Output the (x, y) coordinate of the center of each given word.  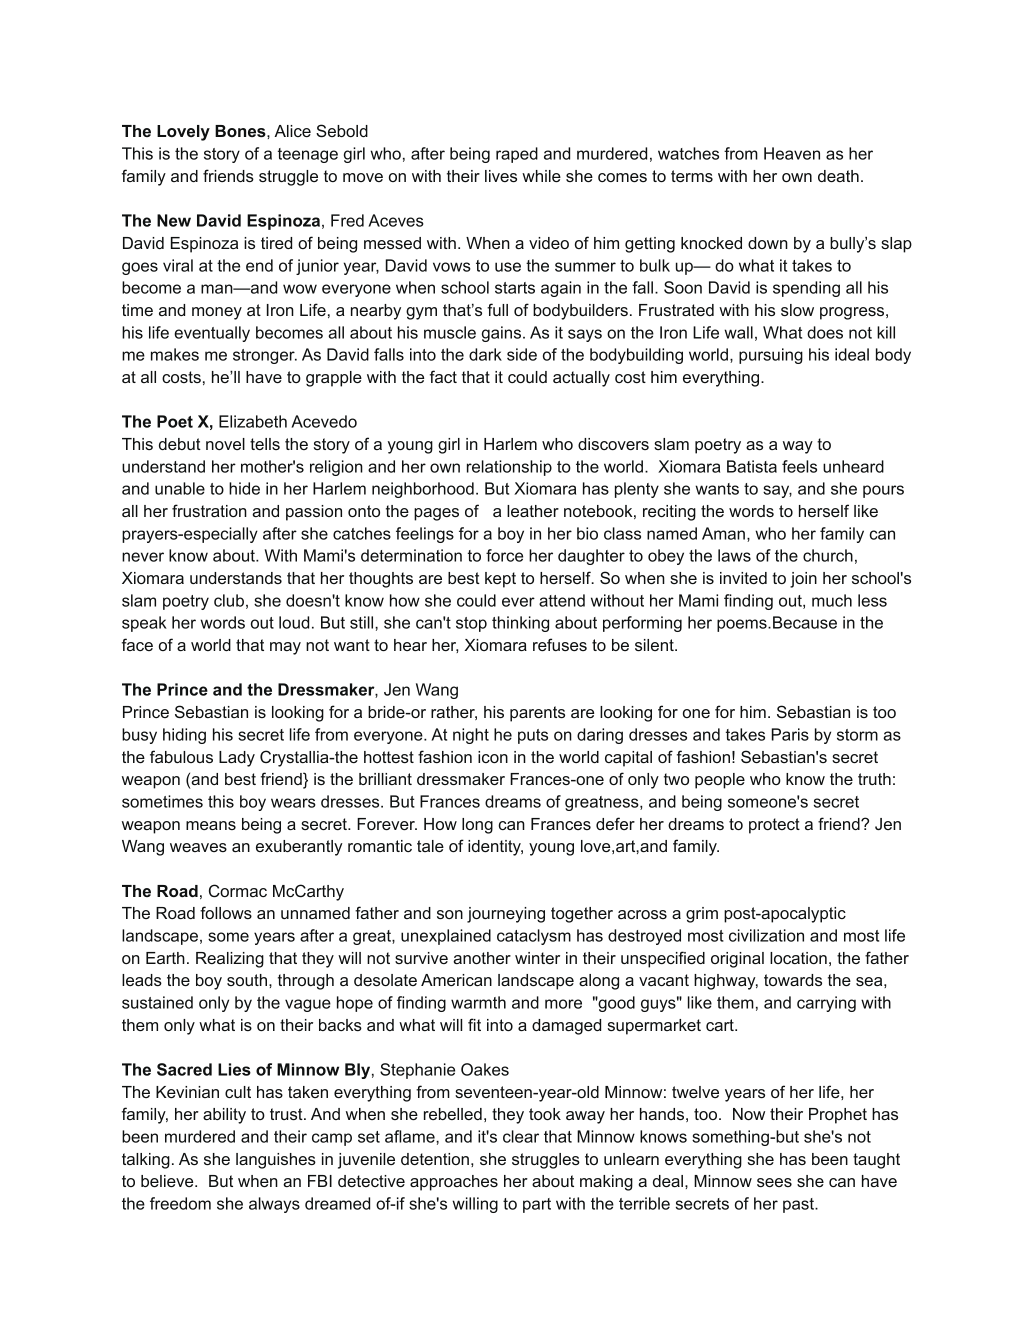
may (285, 648)
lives (501, 176)
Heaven (792, 153)
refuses (560, 644)
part (537, 1205)
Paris (790, 734)
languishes (276, 1161)
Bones (241, 131)
